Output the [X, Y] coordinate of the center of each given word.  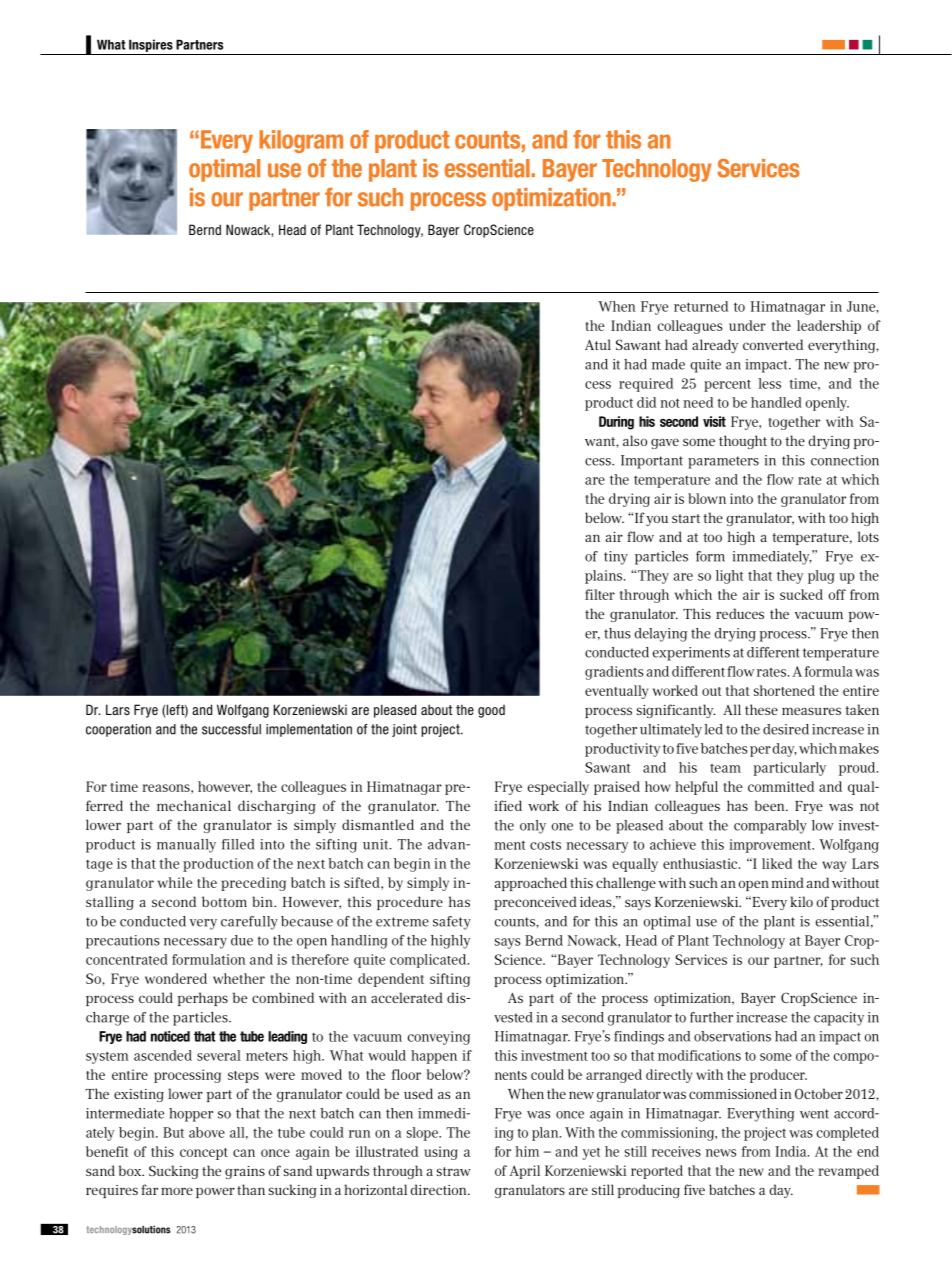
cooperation [118, 730]
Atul [598, 344]
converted [773, 344]
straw [454, 1171]
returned [701, 306]
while [175, 882]
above [207, 1132]
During [616, 423]
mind [787, 882]
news [721, 1153]
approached [531, 884]
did [646, 402]
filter [600, 594]
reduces [740, 613]
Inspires [151, 45]
